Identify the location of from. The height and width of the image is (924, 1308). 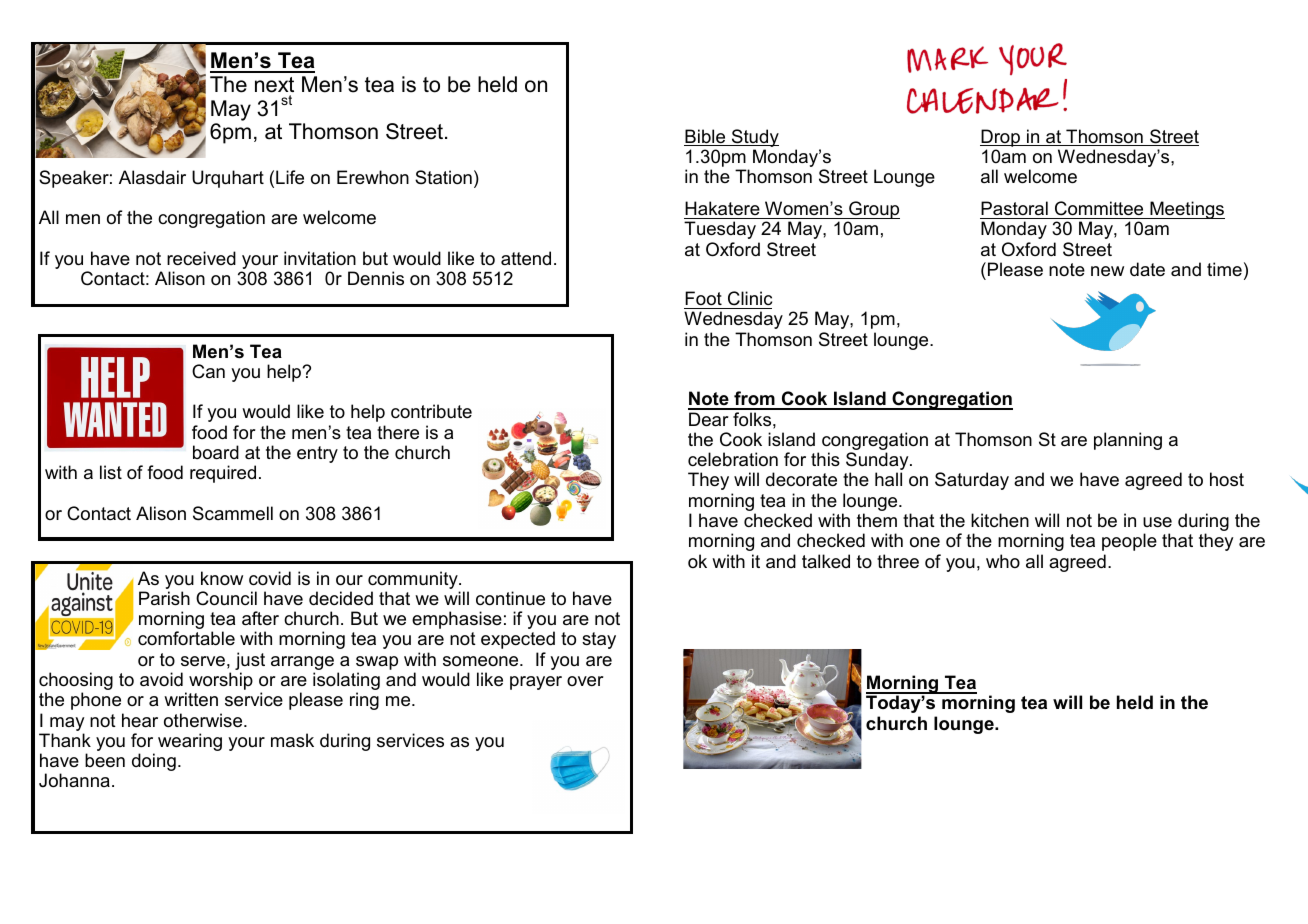
(754, 400).
